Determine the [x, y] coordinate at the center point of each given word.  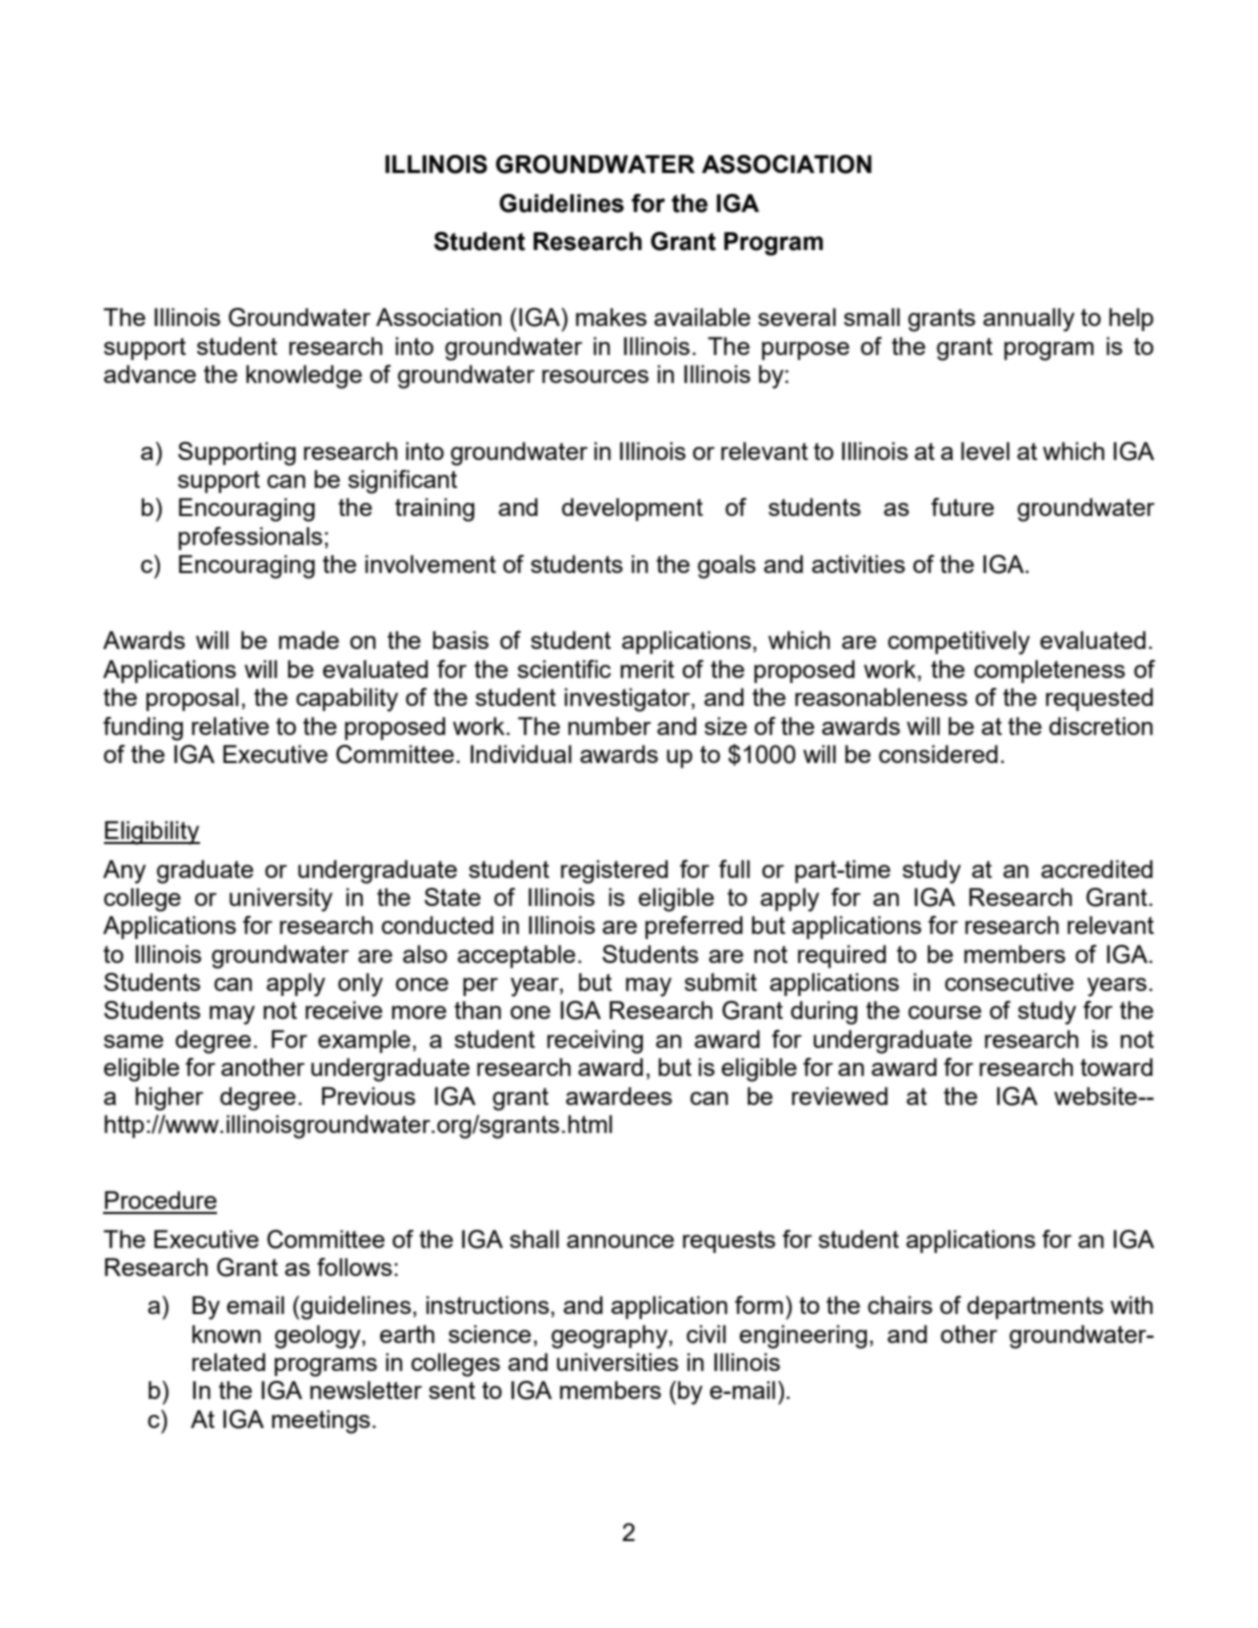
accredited [1097, 869]
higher [169, 1099]
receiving [595, 1042]
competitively [959, 643]
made [309, 640]
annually [1029, 320]
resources [595, 376]
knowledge [304, 377]
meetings [321, 1422]
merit [647, 669]
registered [614, 872]
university [281, 900]
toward [1116, 1067]
